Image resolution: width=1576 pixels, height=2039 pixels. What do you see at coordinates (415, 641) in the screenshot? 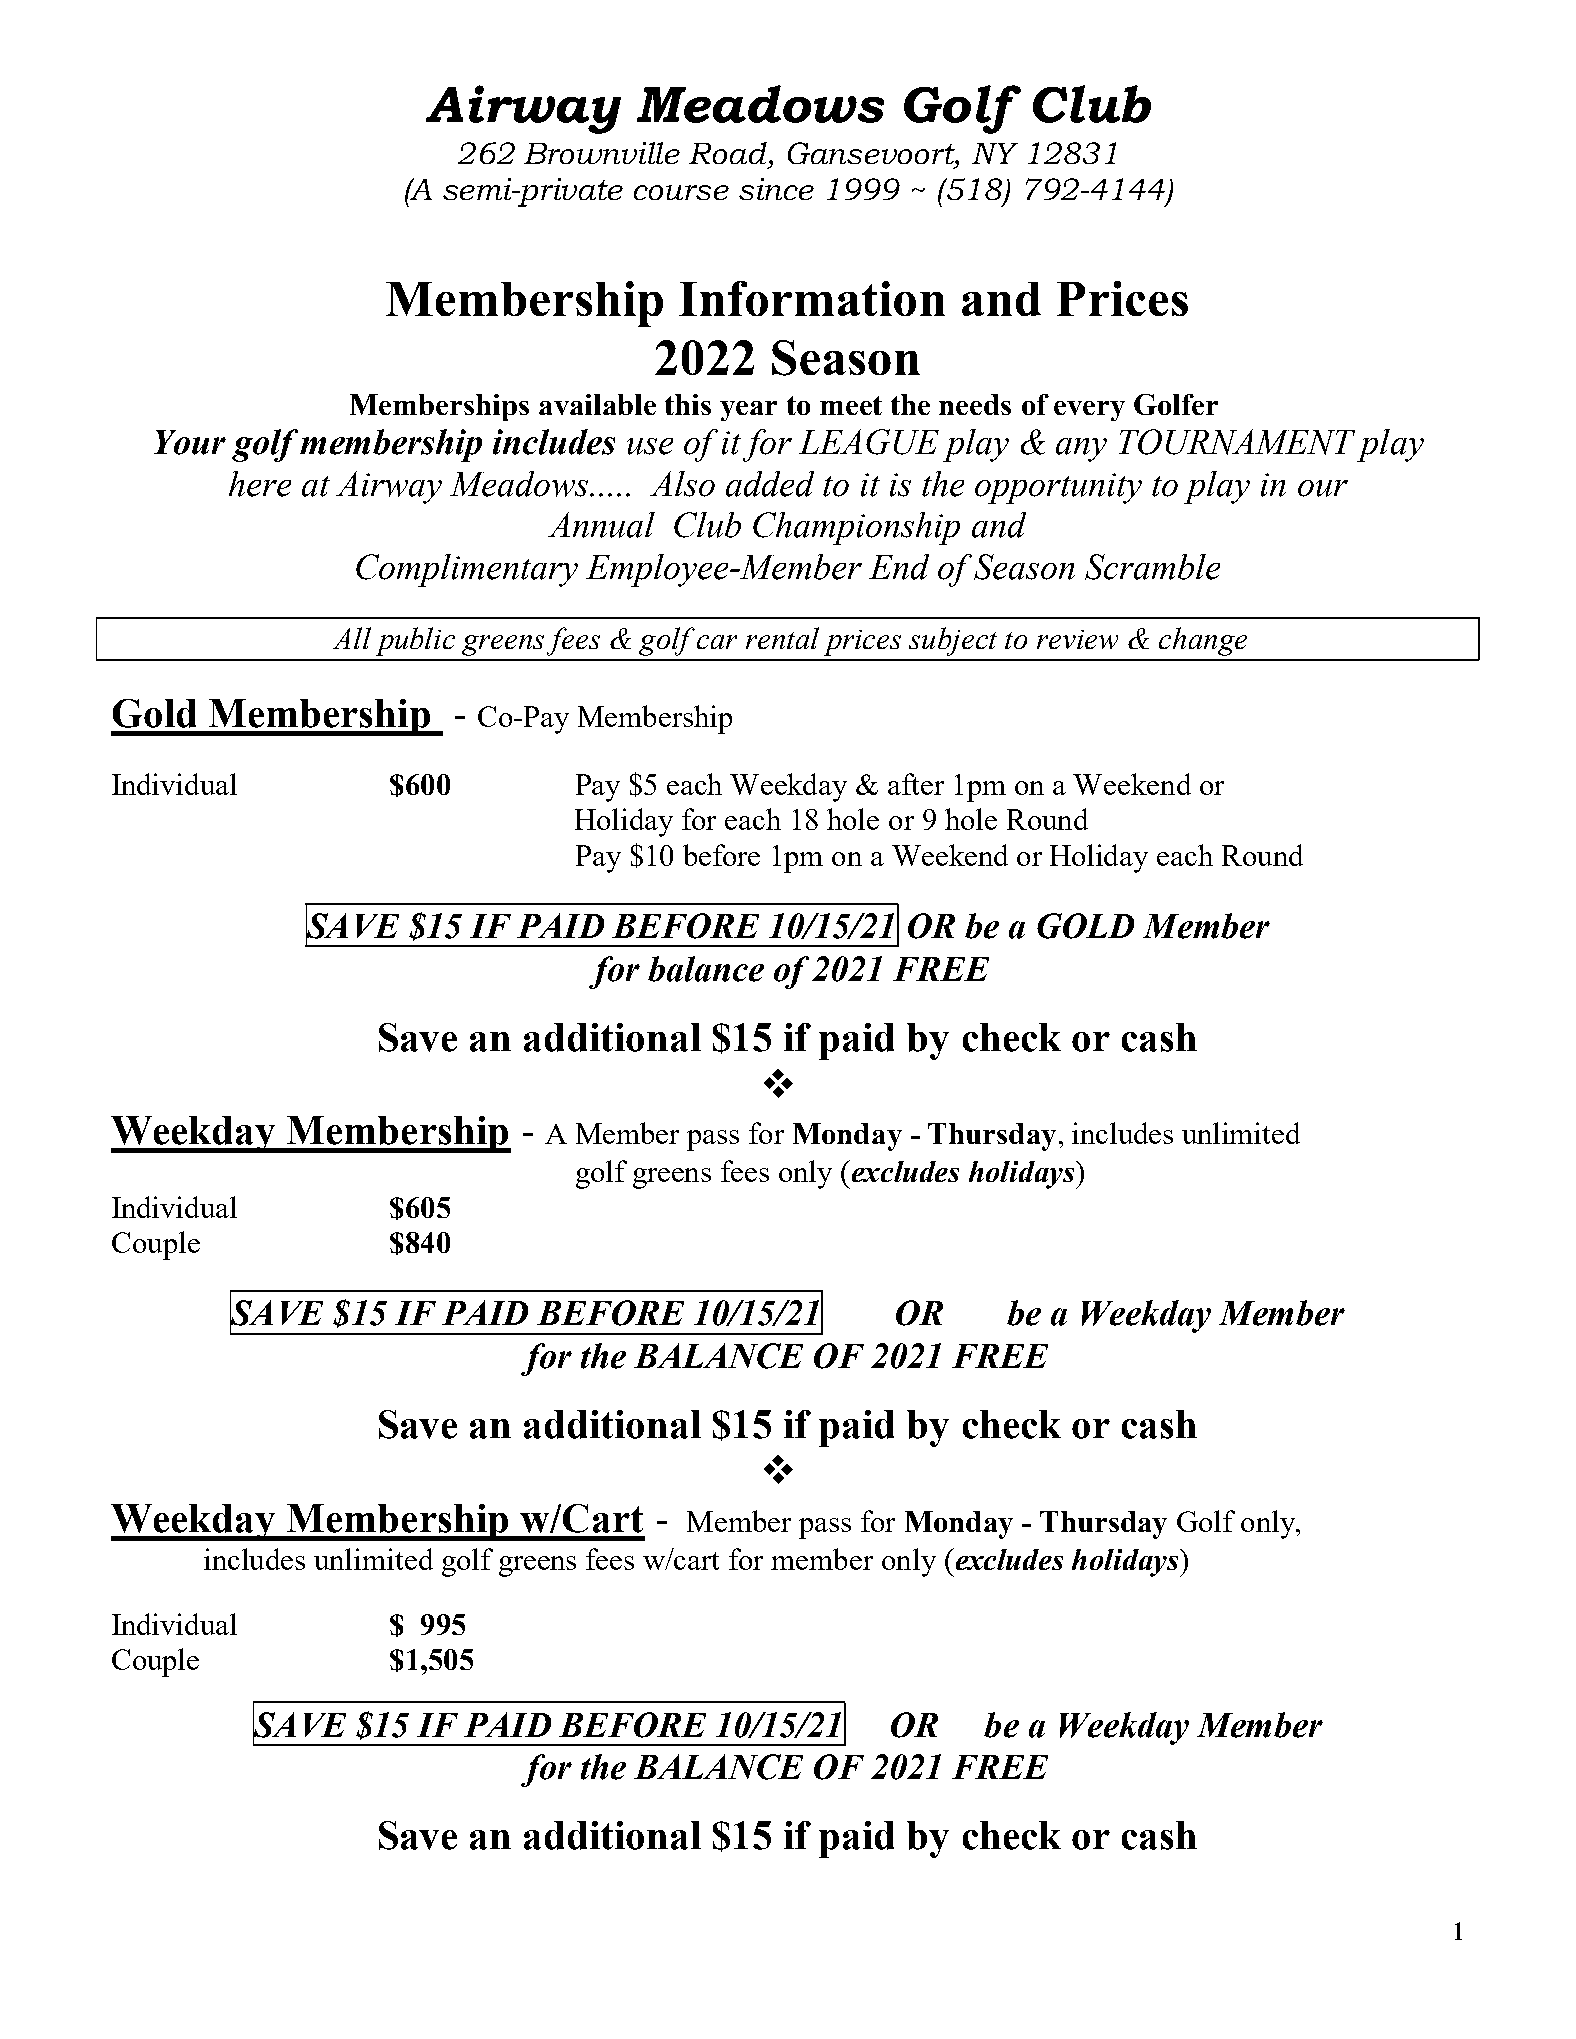
I see `public` at bounding box center [415, 641].
